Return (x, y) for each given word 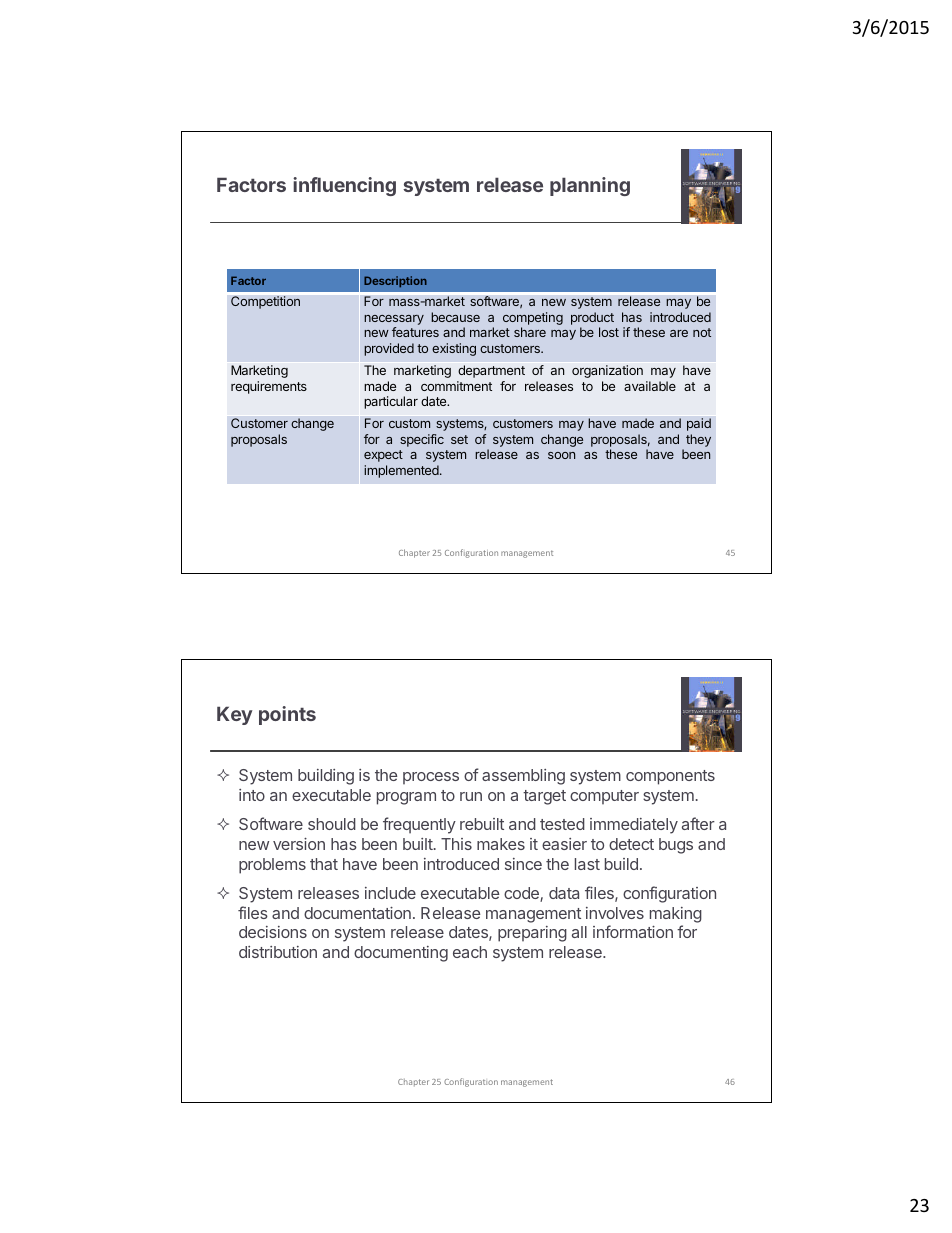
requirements (269, 387)
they (698, 440)
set (459, 439)
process (431, 778)
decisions (273, 932)
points (287, 715)
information (633, 931)
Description (395, 282)
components (670, 777)
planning (590, 186)
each (470, 952)
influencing (344, 186)
